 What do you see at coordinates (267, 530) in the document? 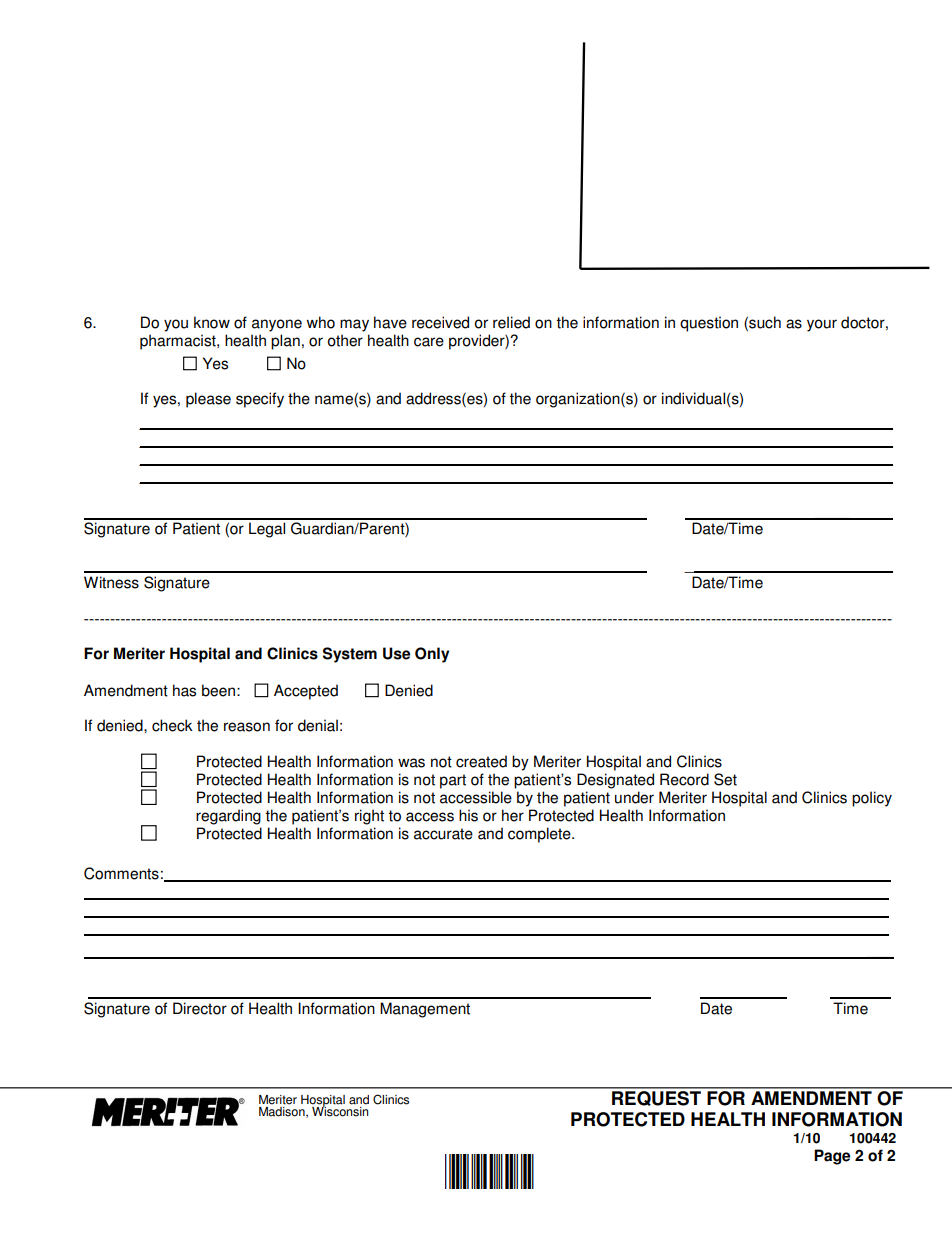
I see `Legal` at bounding box center [267, 530].
